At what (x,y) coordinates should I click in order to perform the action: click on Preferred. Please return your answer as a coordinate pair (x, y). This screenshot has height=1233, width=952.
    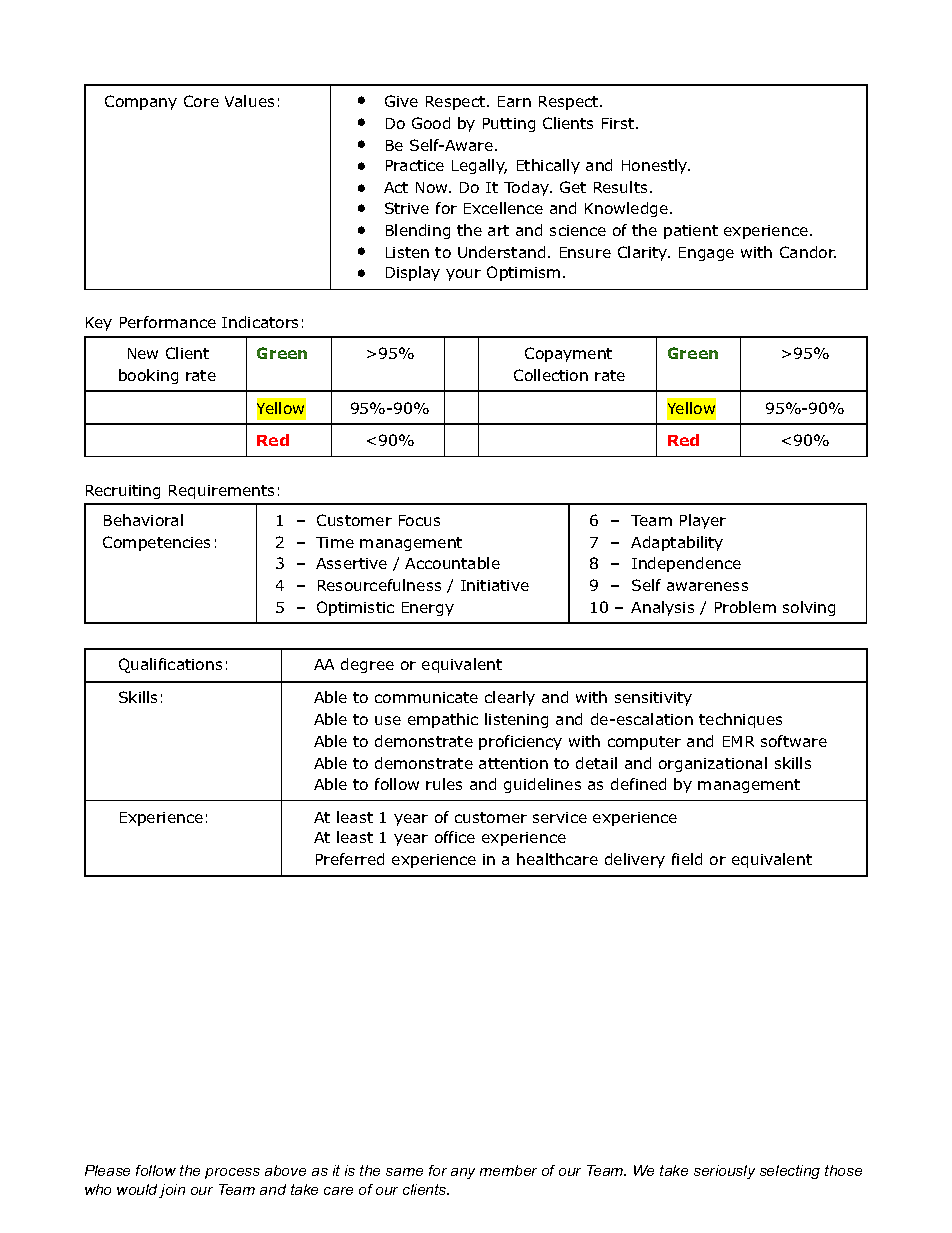
    Looking at the image, I should click on (350, 859).
